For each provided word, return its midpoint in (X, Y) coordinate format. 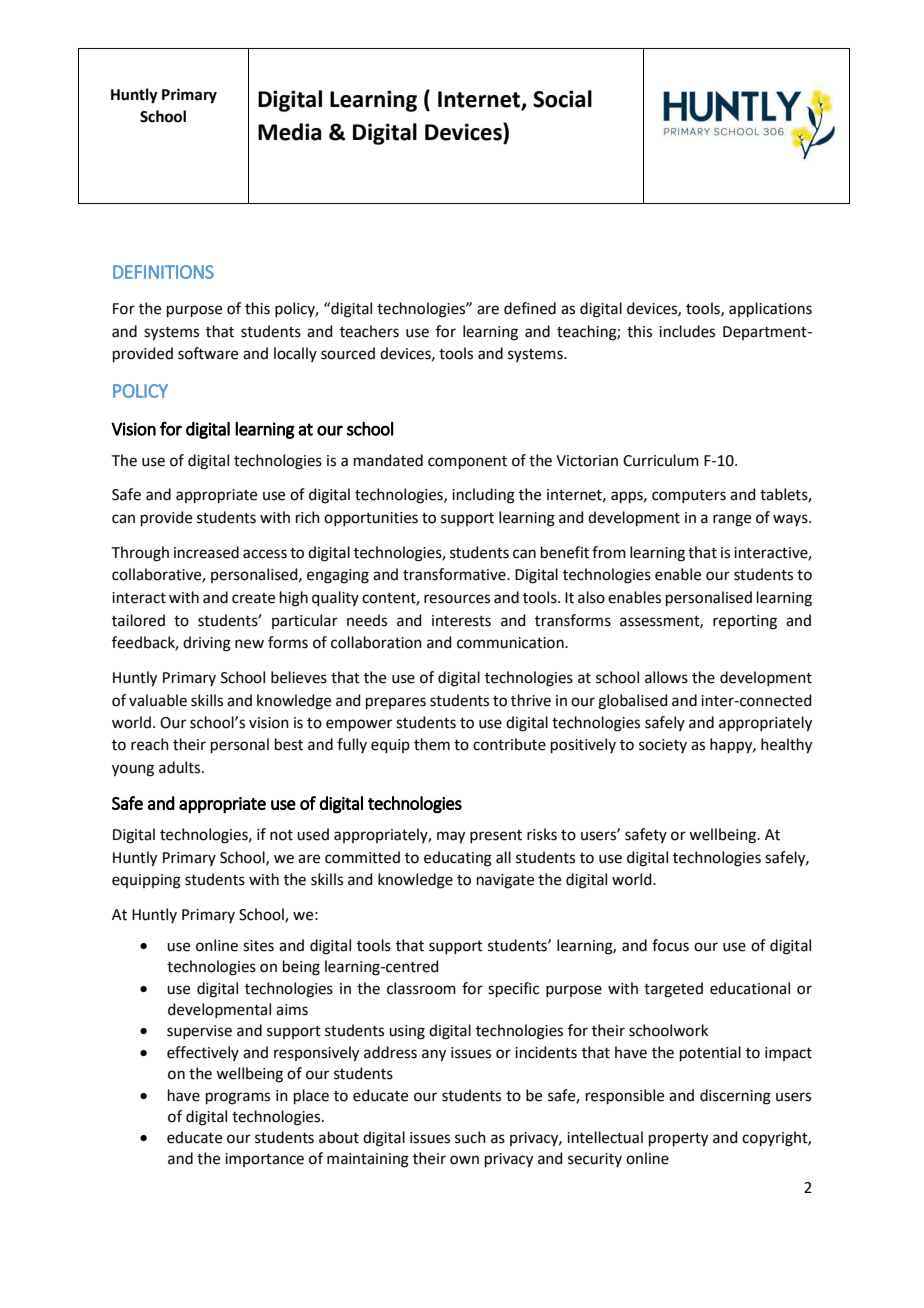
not (281, 835)
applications (770, 309)
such (470, 1137)
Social (562, 99)
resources (457, 599)
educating (458, 859)
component (467, 462)
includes (687, 331)
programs (238, 1098)
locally (295, 354)
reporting (745, 622)
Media (289, 132)
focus (670, 945)
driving (207, 644)
